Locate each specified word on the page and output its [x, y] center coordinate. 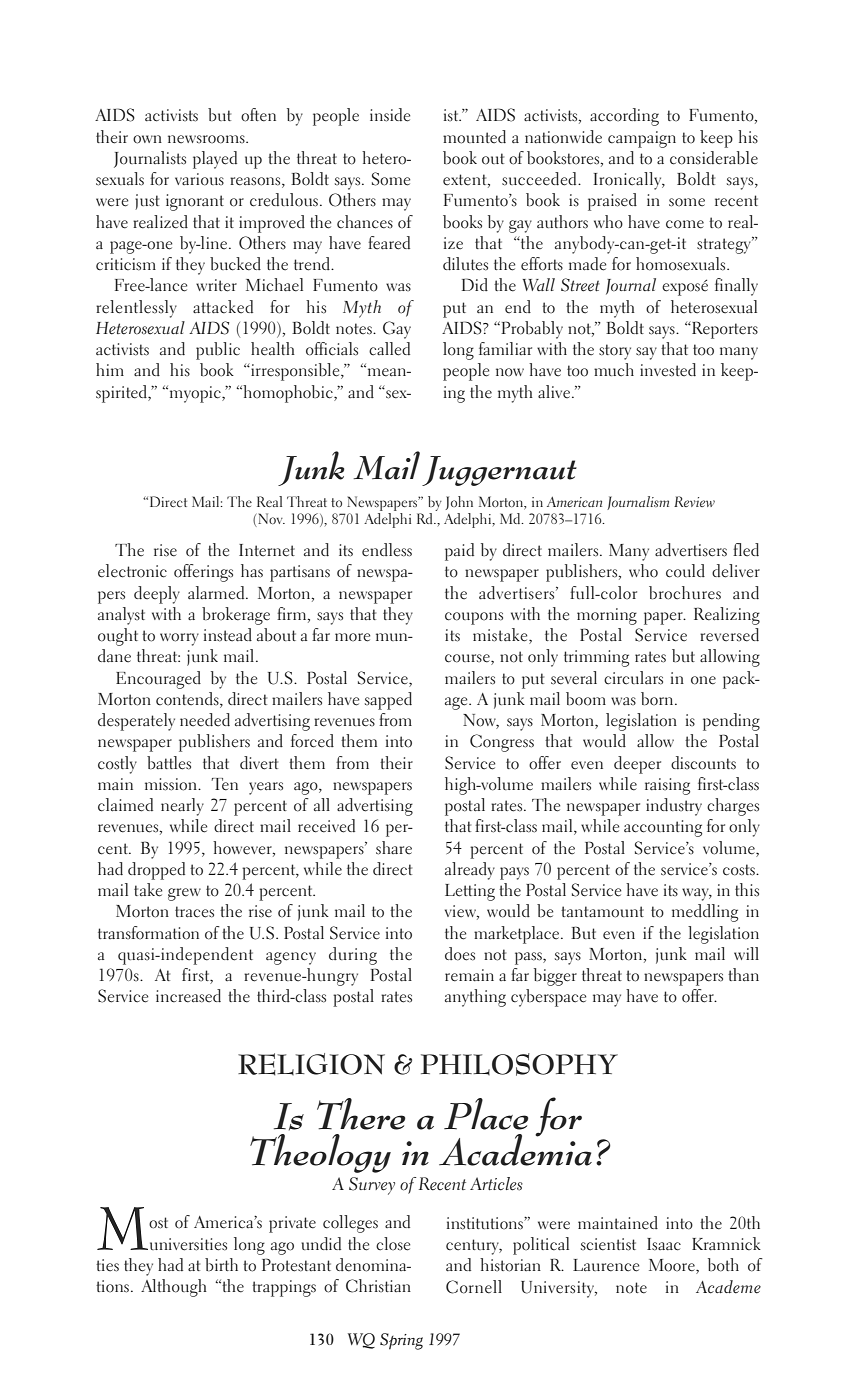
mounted [474, 137]
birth [221, 1264]
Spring [401, 1341]
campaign [642, 139]
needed [205, 720]
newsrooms [207, 139]
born [658, 699]
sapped [388, 701]
